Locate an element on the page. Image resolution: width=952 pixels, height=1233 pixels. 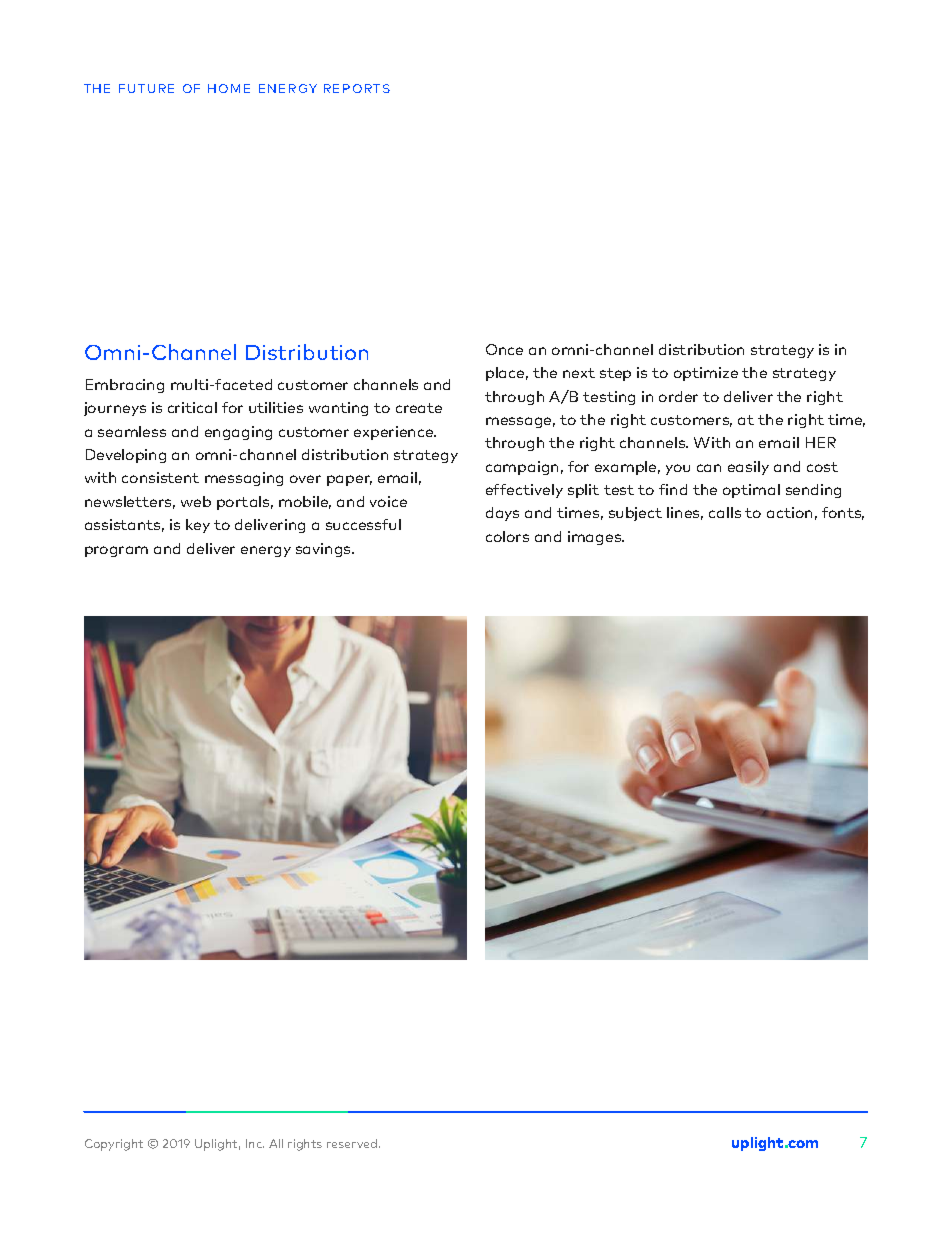
calls is located at coordinates (725, 512).
